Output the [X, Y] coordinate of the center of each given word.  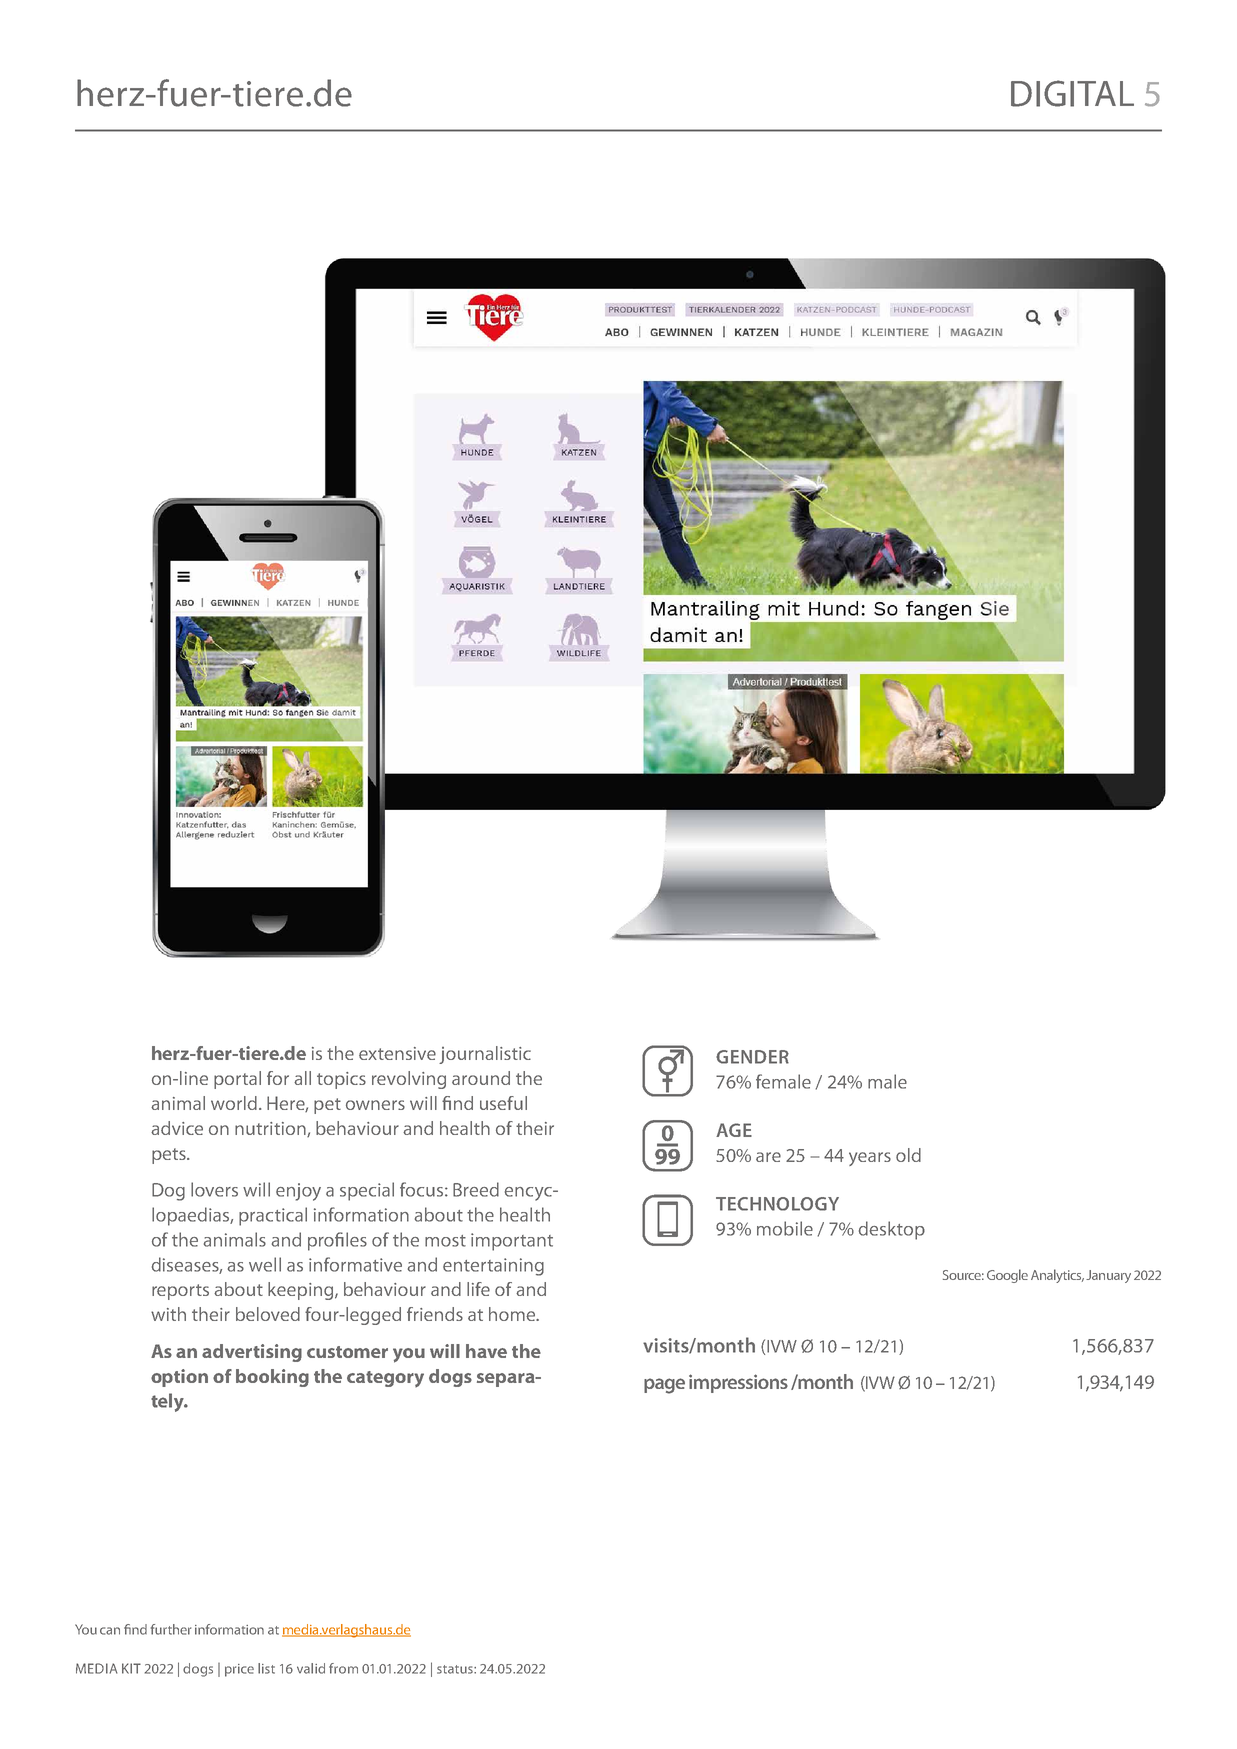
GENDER [752, 1057]
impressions [738, 1383]
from [343, 1668]
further [171, 1629]
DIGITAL [1072, 93]
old [908, 1155]
